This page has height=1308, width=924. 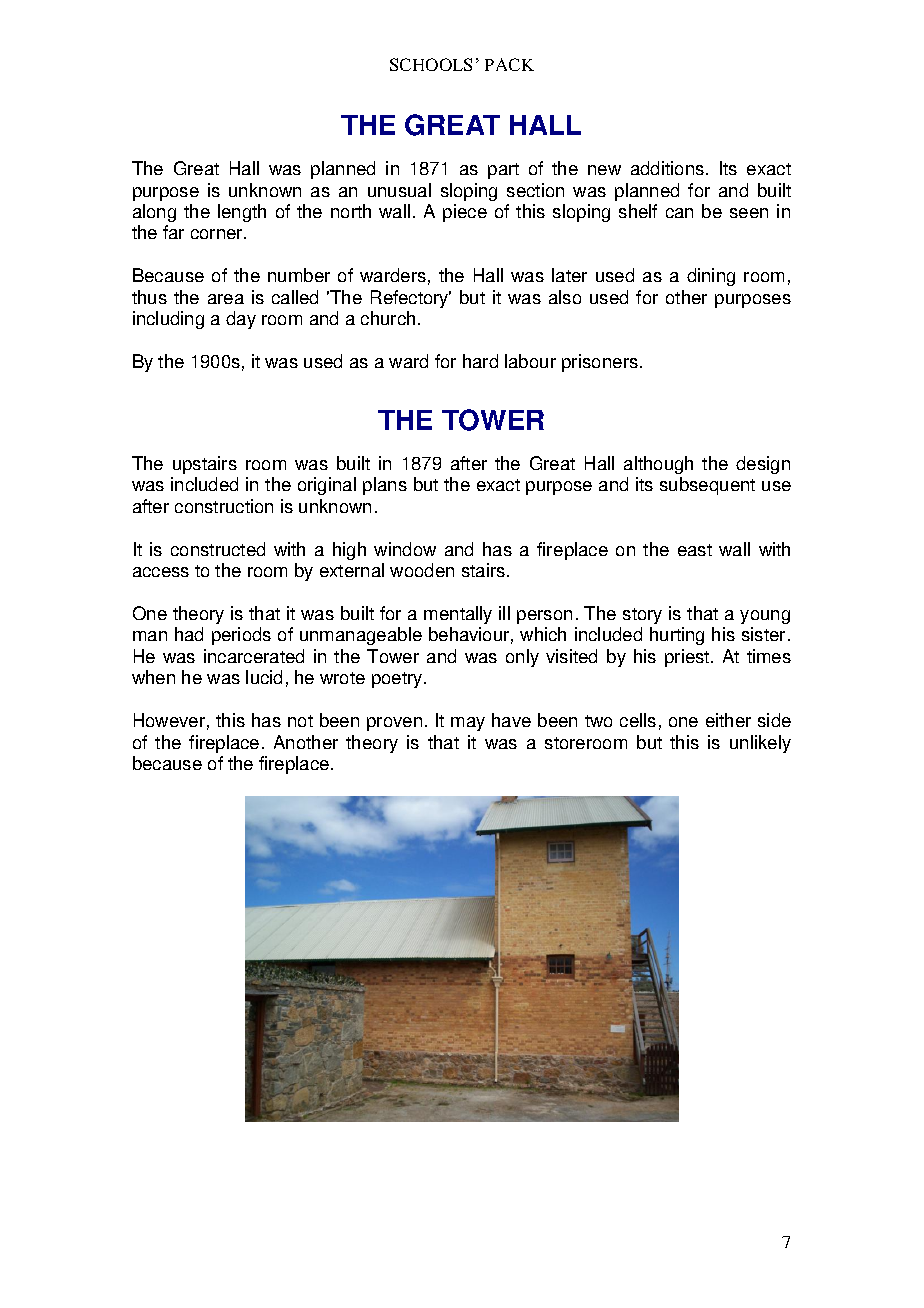 I want to click on dining, so click(x=711, y=277).
